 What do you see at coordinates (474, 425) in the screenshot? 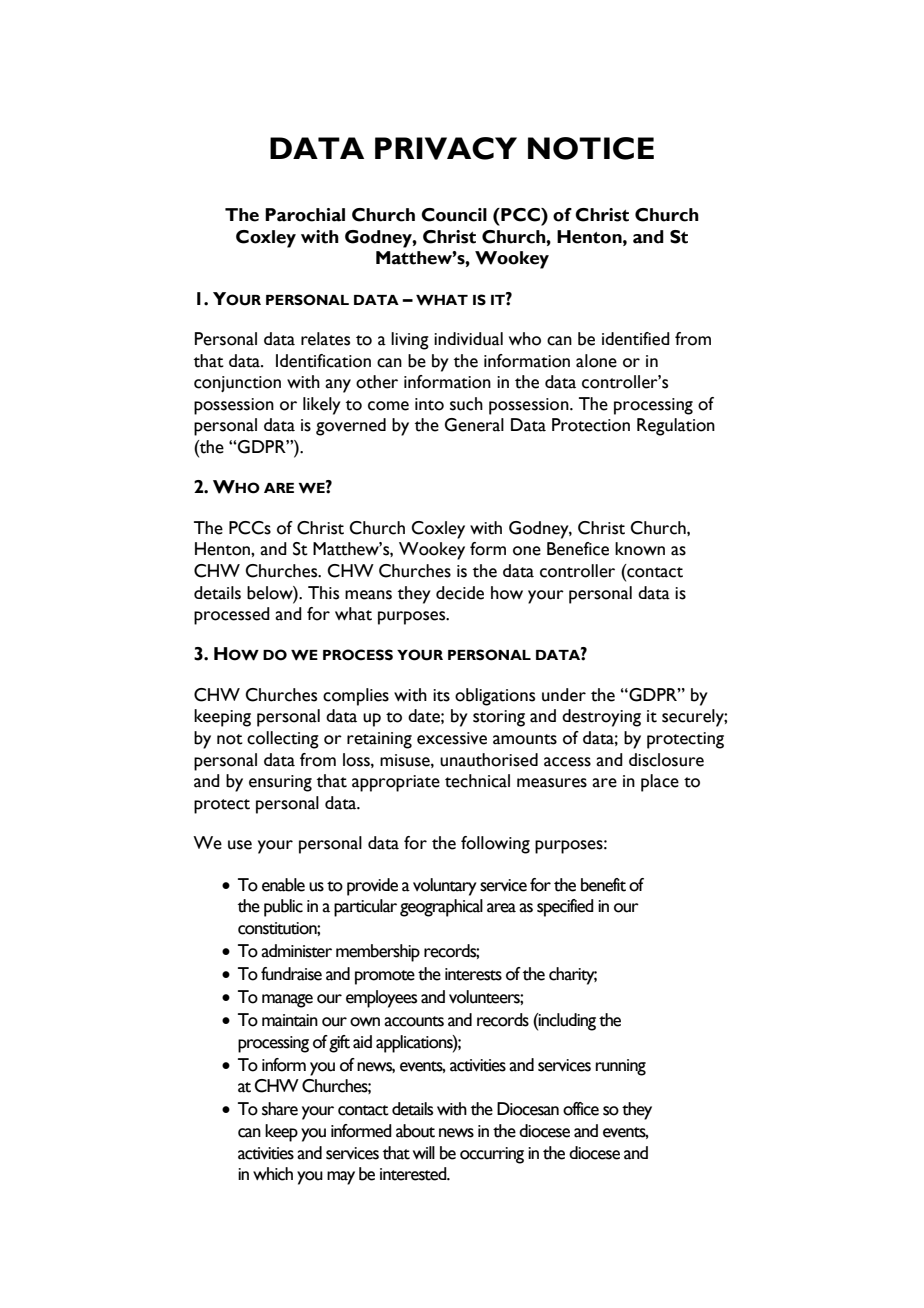
I see `General` at bounding box center [474, 425].
